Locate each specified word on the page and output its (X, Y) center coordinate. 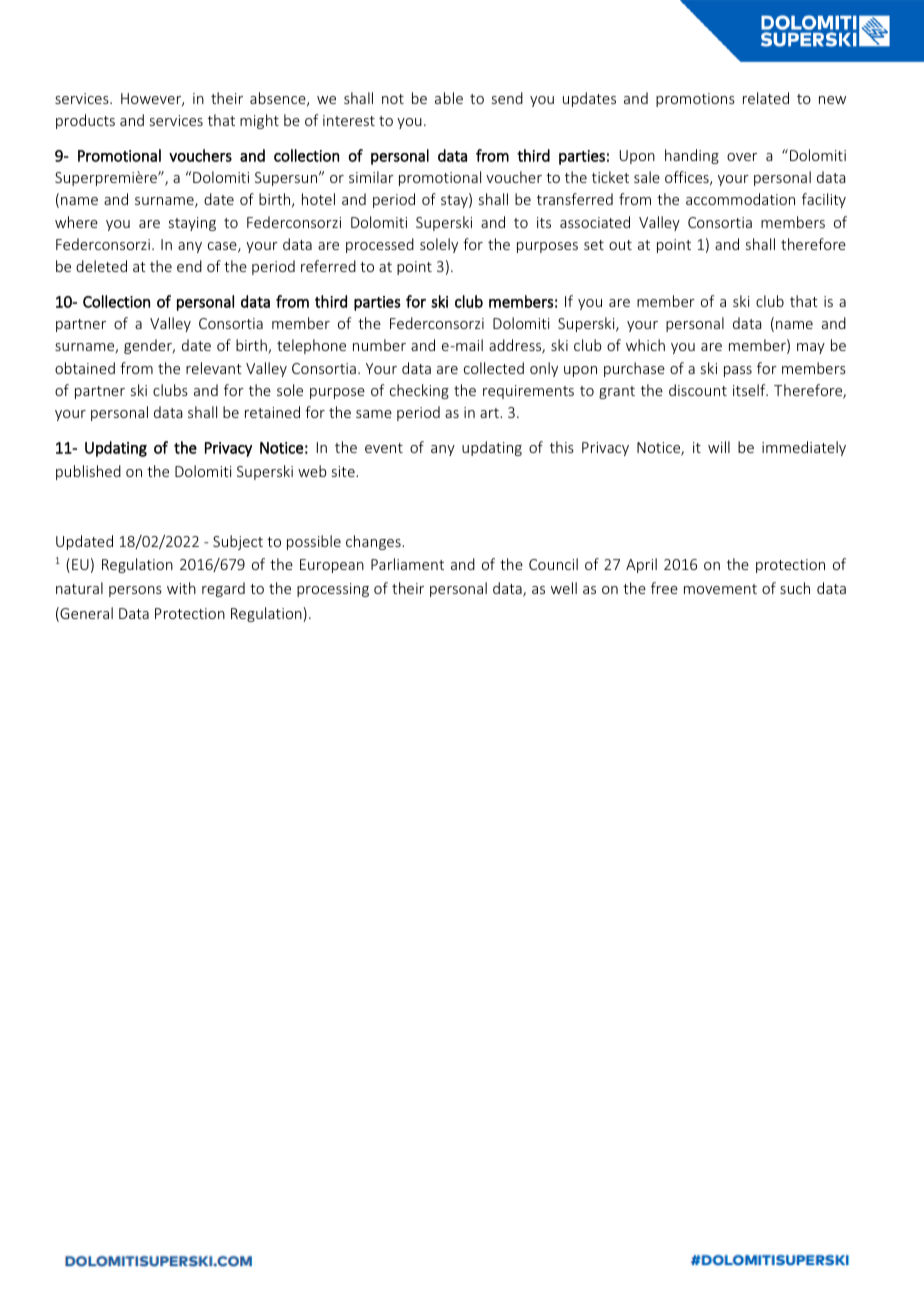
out (620, 245)
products (85, 121)
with (181, 588)
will (719, 447)
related (766, 98)
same (374, 414)
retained (272, 412)
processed (380, 245)
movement (720, 589)
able (449, 98)
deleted (101, 266)
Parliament (407, 564)
